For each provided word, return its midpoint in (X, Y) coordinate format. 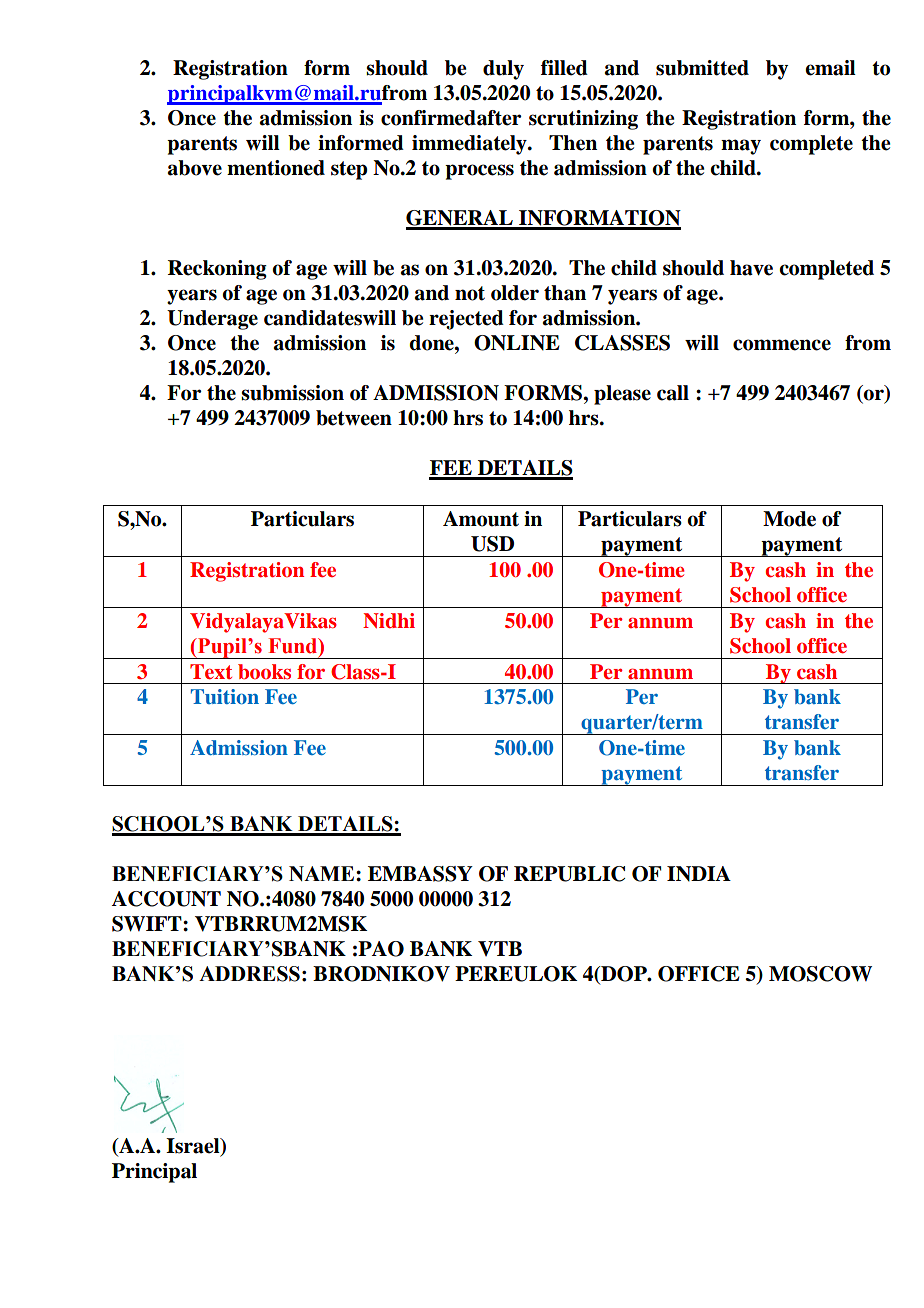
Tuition (225, 696)
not (470, 293)
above (195, 168)
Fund (294, 647)
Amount (481, 519)
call (673, 393)
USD (492, 544)
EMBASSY (420, 874)
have (751, 268)
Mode (789, 519)
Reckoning (217, 270)
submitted (702, 68)
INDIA (699, 874)
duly (503, 70)
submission (292, 393)
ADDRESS (249, 974)
